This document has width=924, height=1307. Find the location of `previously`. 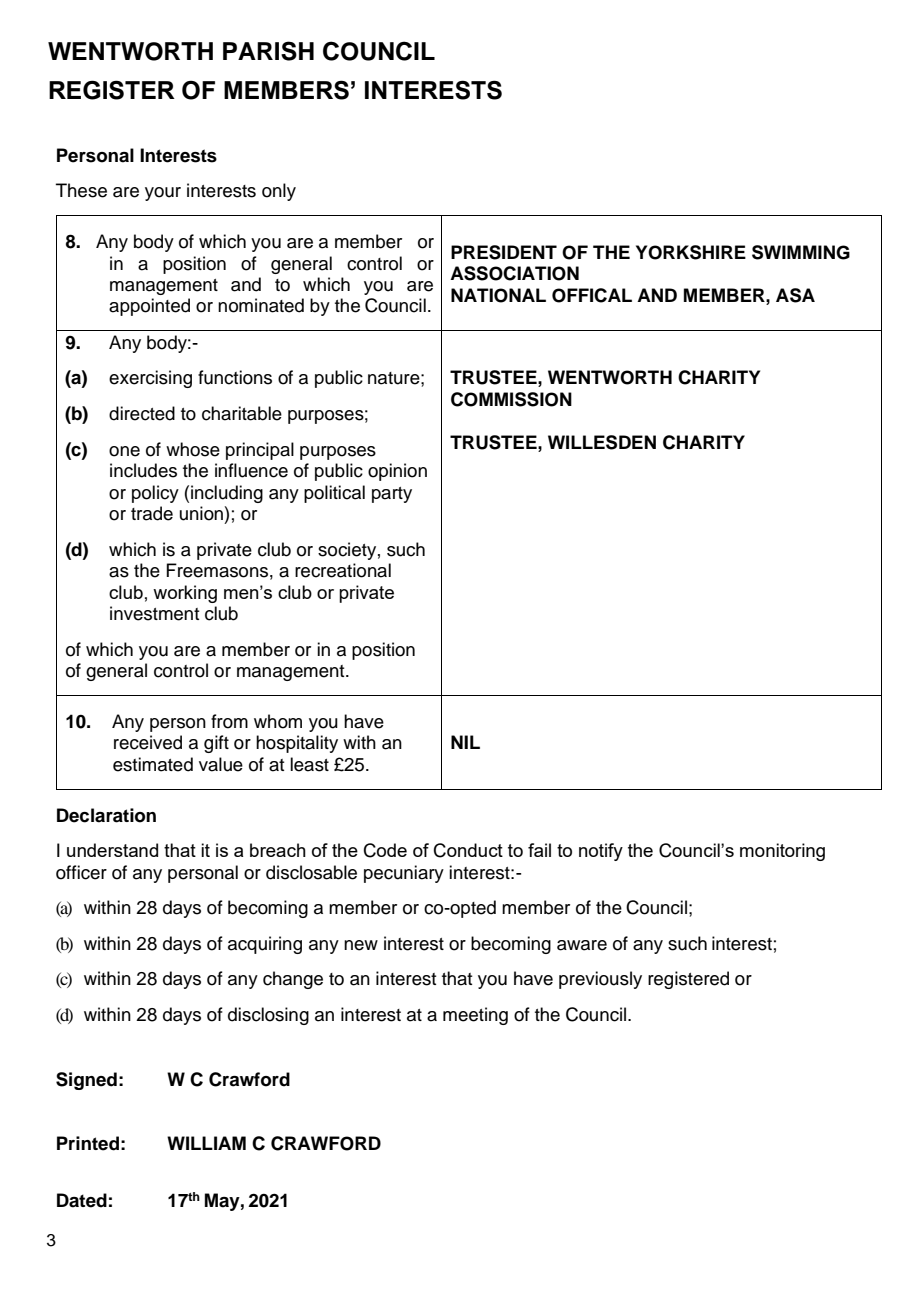

previously is located at coordinates (600, 980).
